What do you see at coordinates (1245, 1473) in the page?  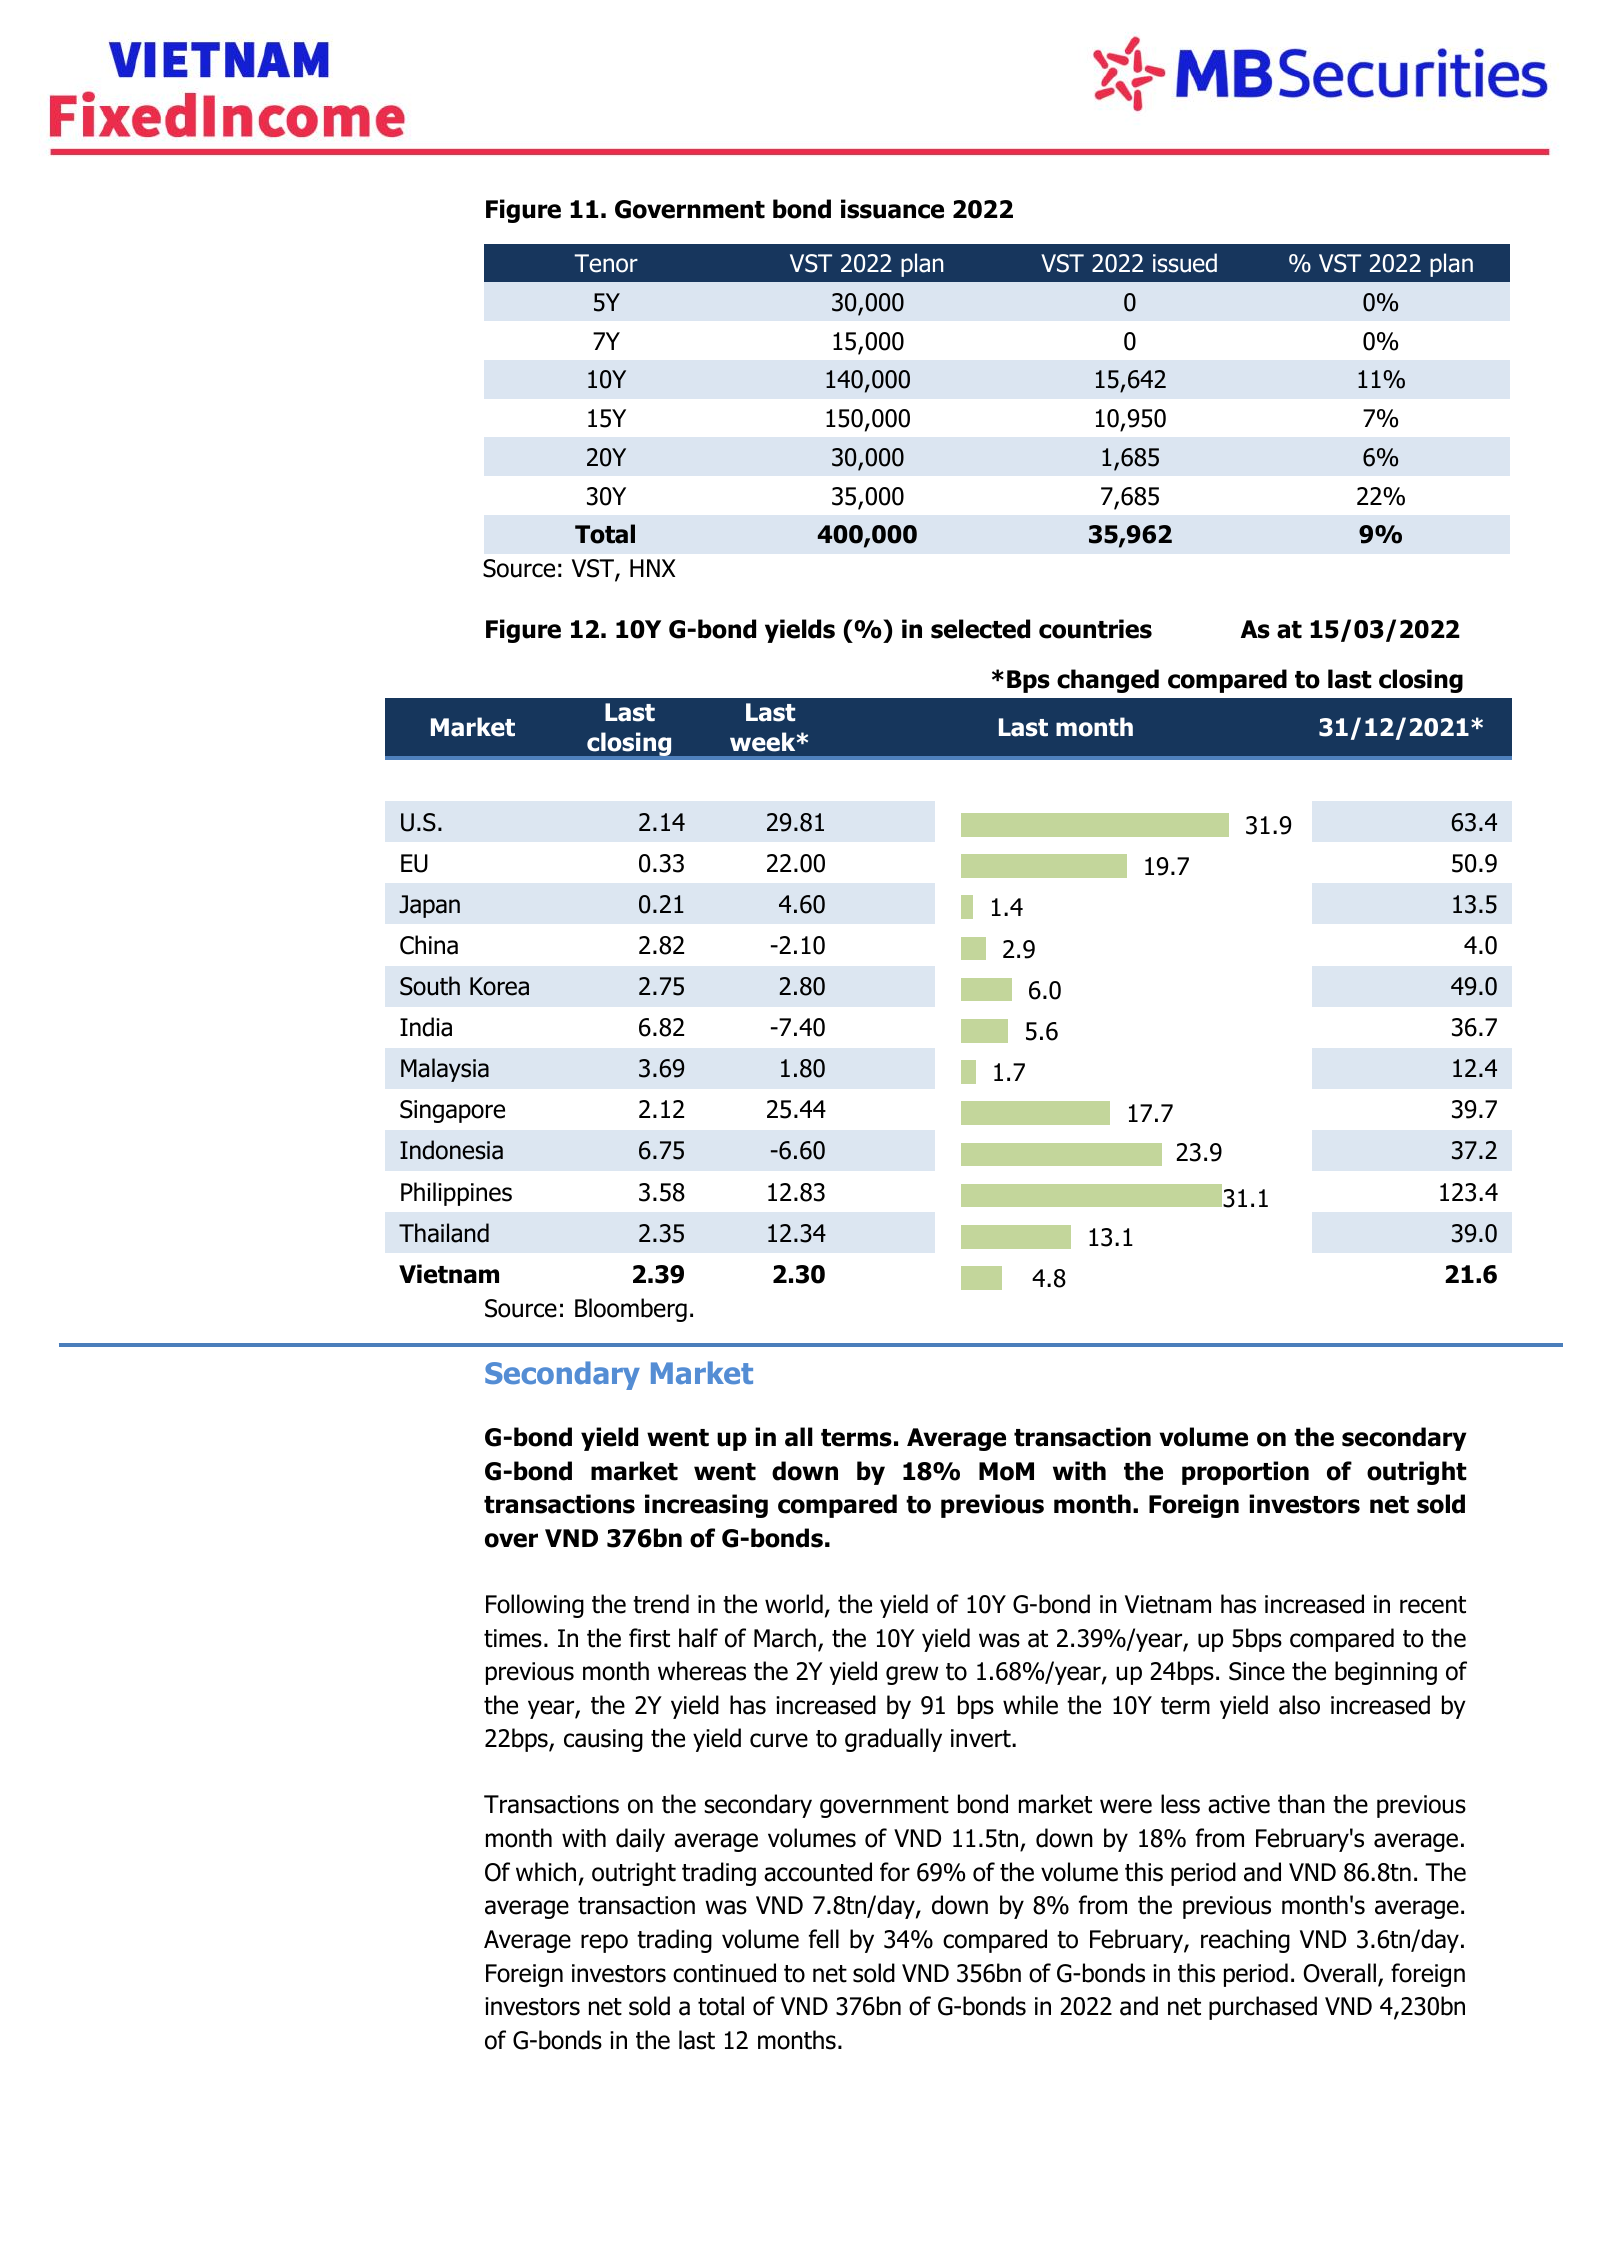 I see `proportion` at bounding box center [1245, 1473].
